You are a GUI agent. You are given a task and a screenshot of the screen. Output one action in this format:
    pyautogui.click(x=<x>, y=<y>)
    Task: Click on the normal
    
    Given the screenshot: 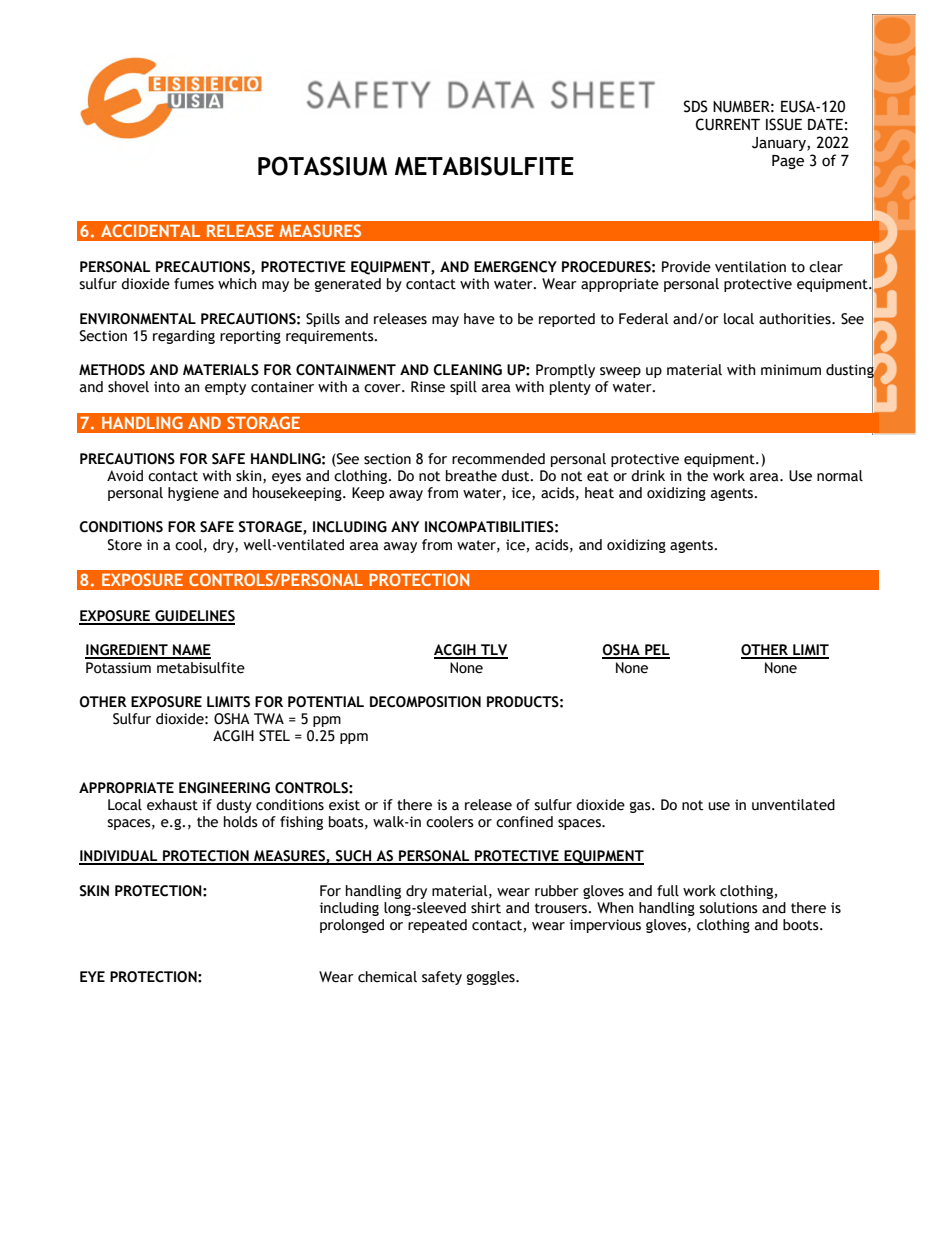 What is the action you would take?
    pyautogui.click(x=840, y=476)
